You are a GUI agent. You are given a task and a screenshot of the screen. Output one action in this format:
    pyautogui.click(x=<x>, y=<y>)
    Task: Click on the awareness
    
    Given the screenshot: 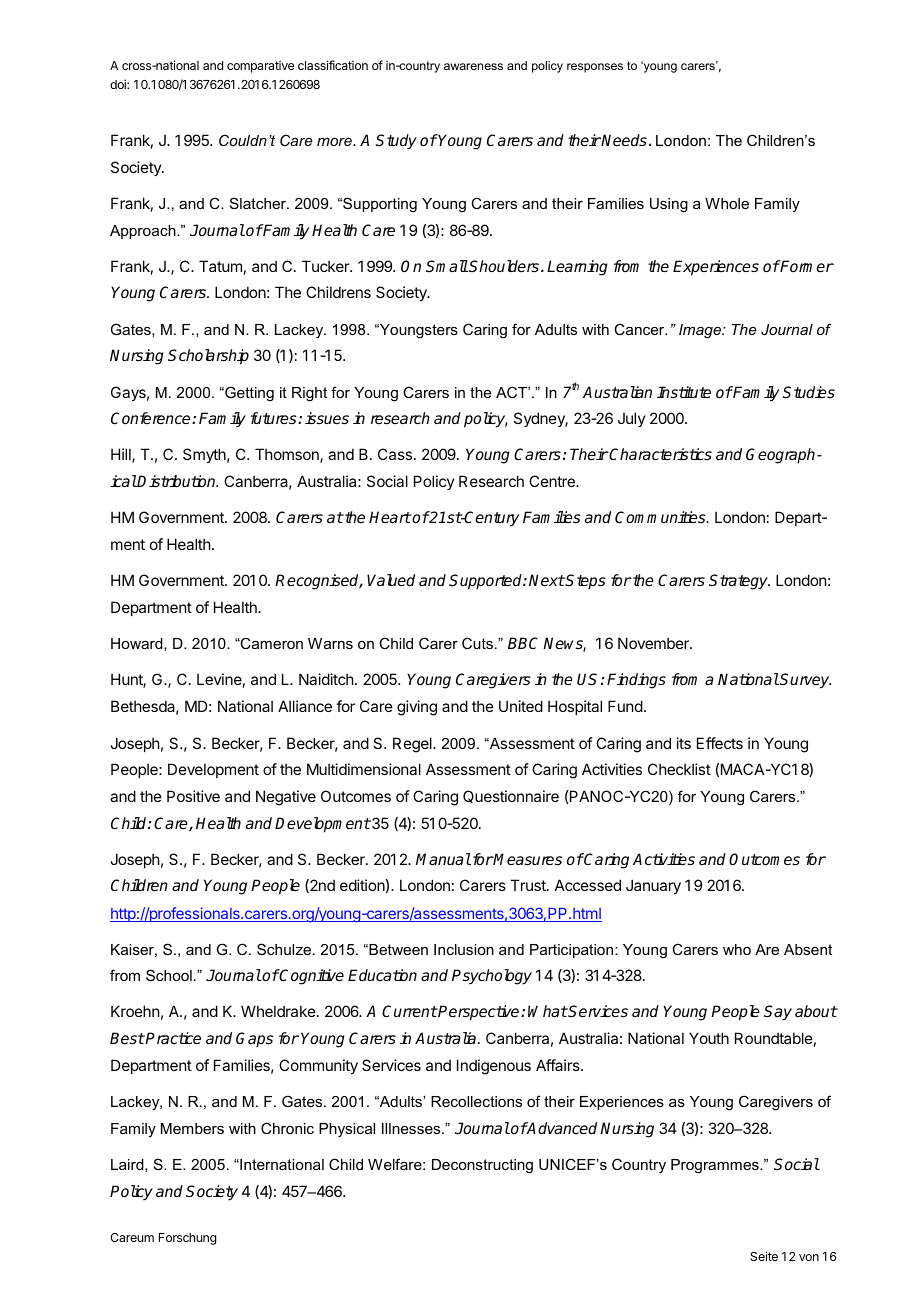 What is the action you would take?
    pyautogui.click(x=473, y=66)
